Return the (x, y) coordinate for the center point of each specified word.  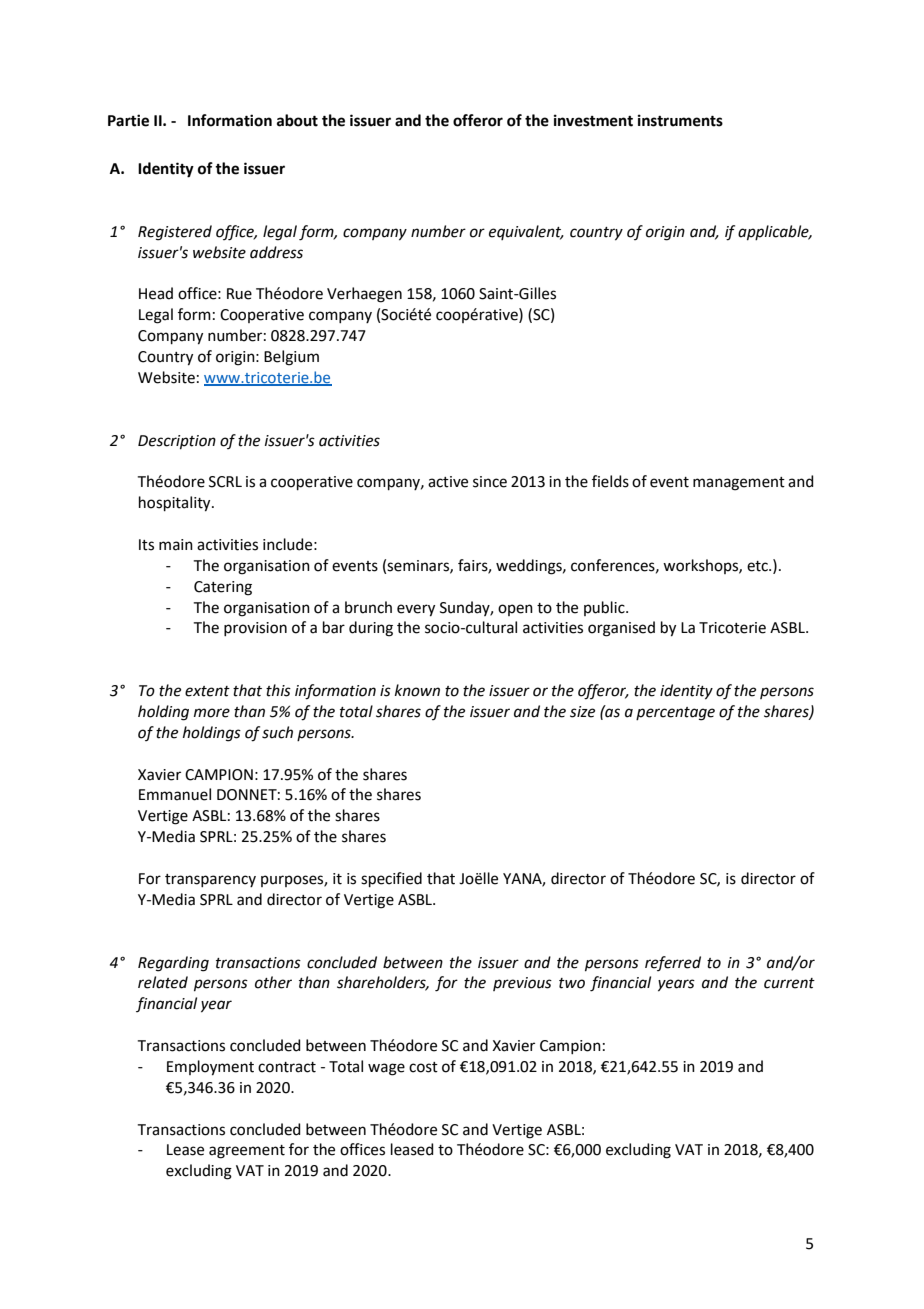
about (297, 120)
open (515, 610)
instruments (680, 120)
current (789, 983)
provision (255, 629)
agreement (247, 1152)
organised (621, 629)
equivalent (526, 232)
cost (423, 1067)
